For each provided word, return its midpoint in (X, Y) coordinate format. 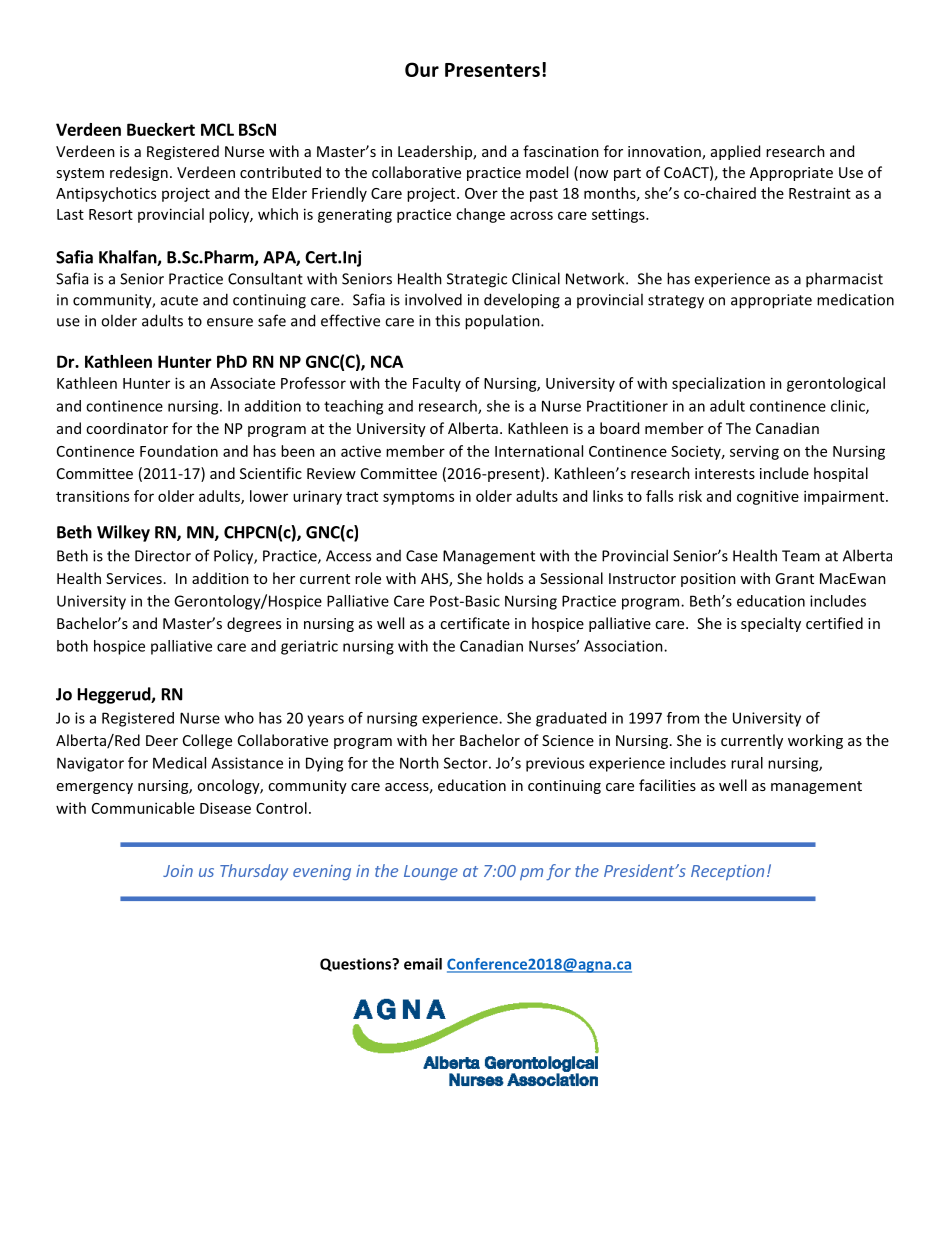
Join (178, 871)
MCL (217, 129)
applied (735, 152)
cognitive (768, 497)
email (423, 964)
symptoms (418, 498)
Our (422, 69)
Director (163, 556)
